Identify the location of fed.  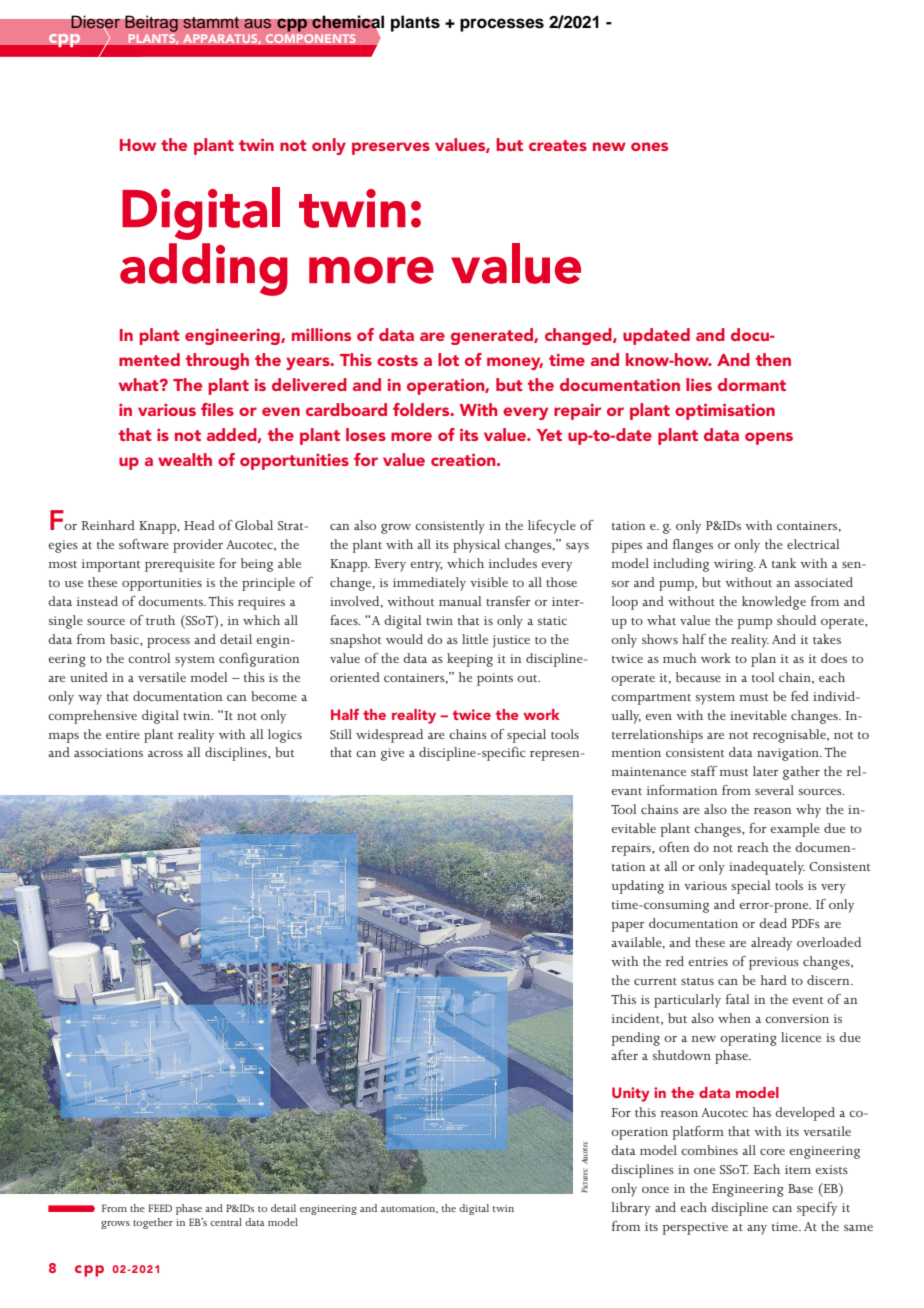
(800, 696).
